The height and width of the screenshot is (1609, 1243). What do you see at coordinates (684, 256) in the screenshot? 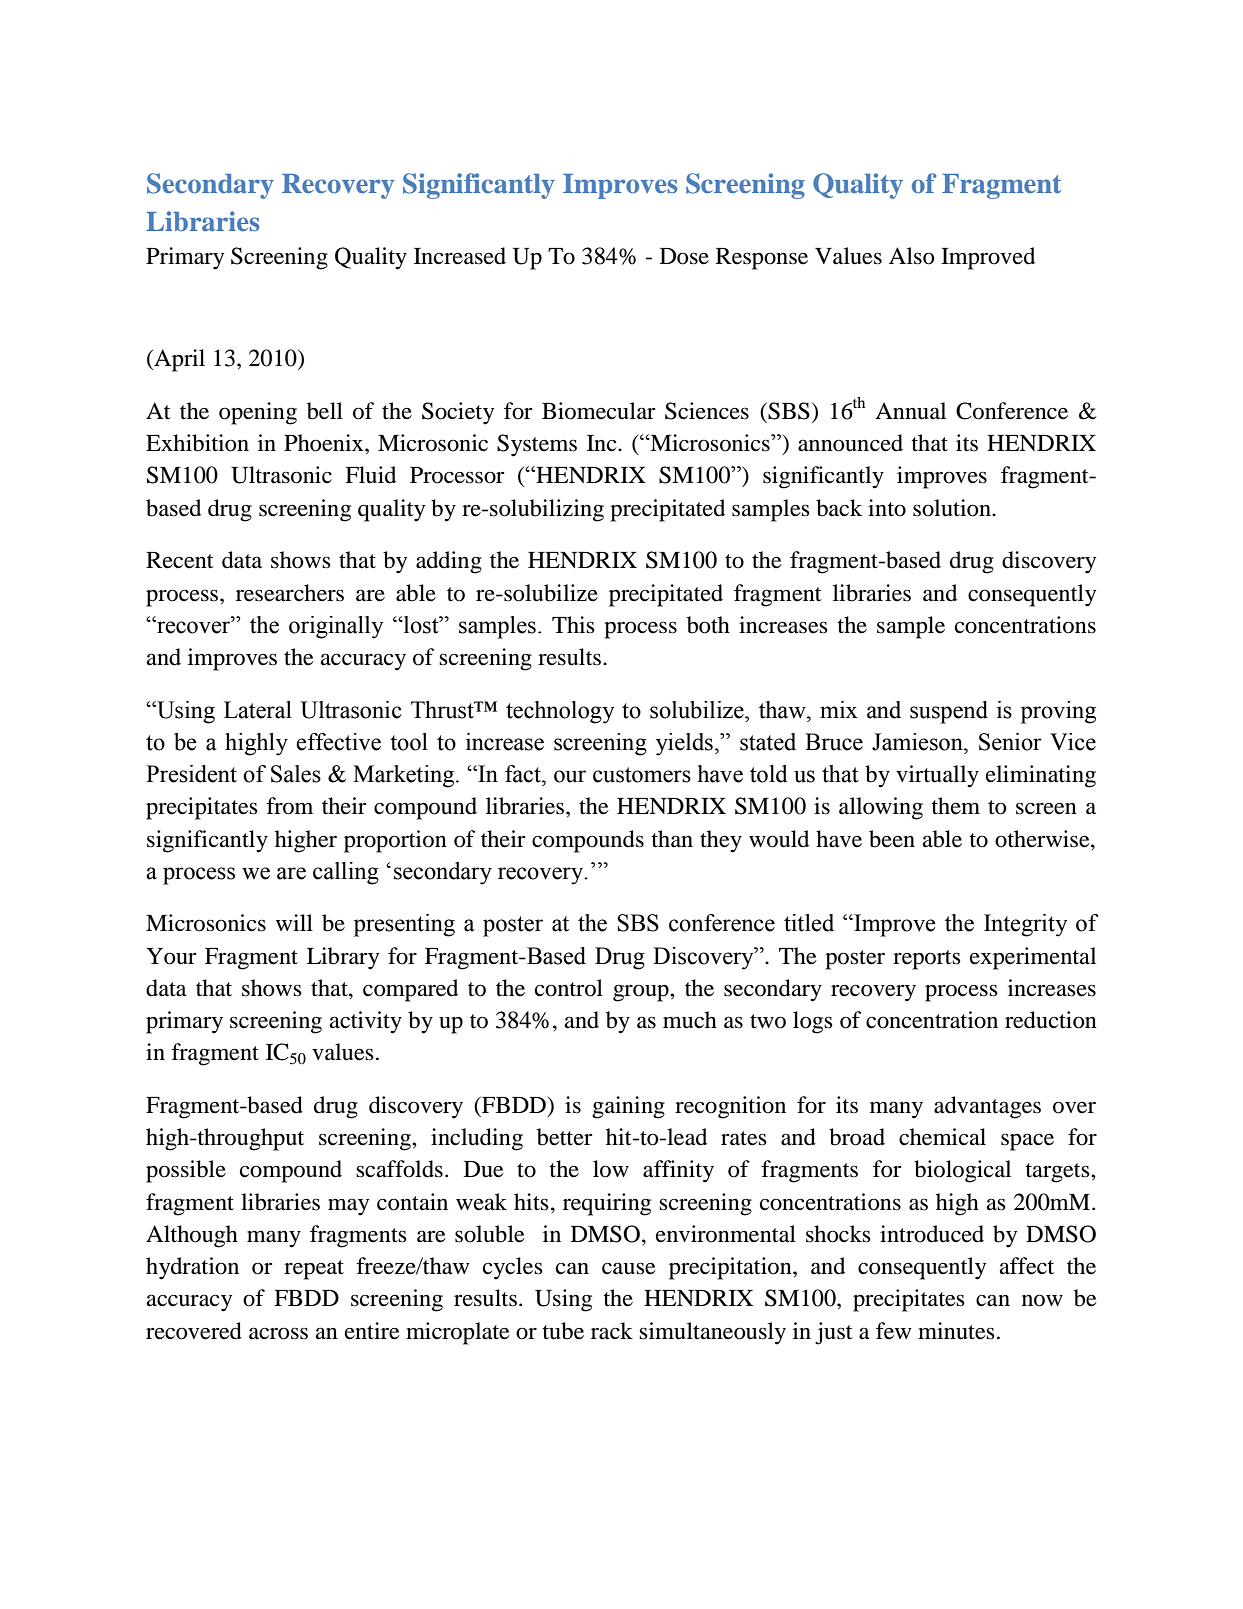
I see `Dose` at bounding box center [684, 256].
